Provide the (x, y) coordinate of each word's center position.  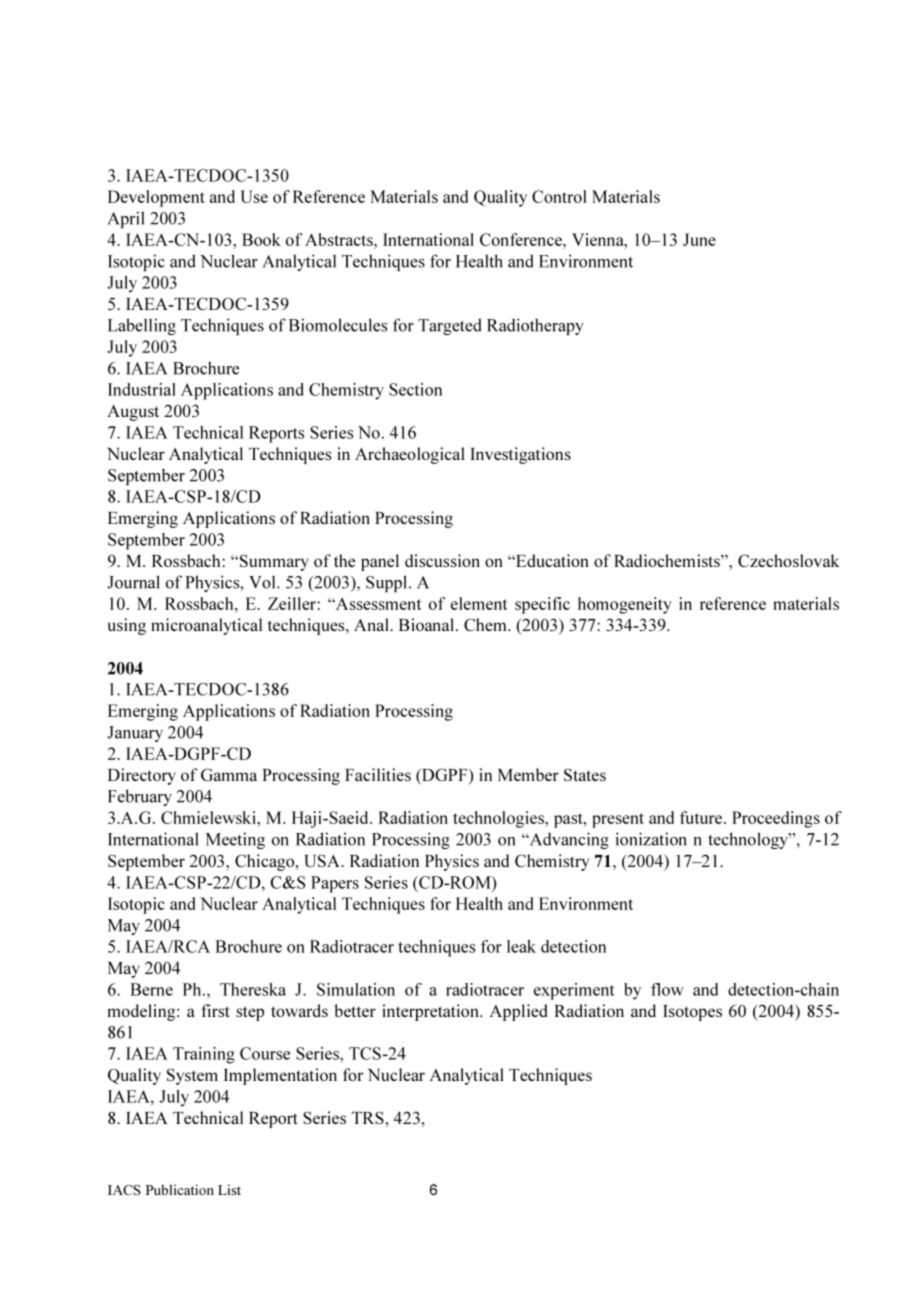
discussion (442, 560)
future (701, 817)
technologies (499, 819)
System (192, 1076)
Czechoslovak (788, 560)
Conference (522, 239)
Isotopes (692, 1013)
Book (261, 239)
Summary (272, 562)
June (699, 239)
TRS (368, 1117)
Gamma (229, 774)
